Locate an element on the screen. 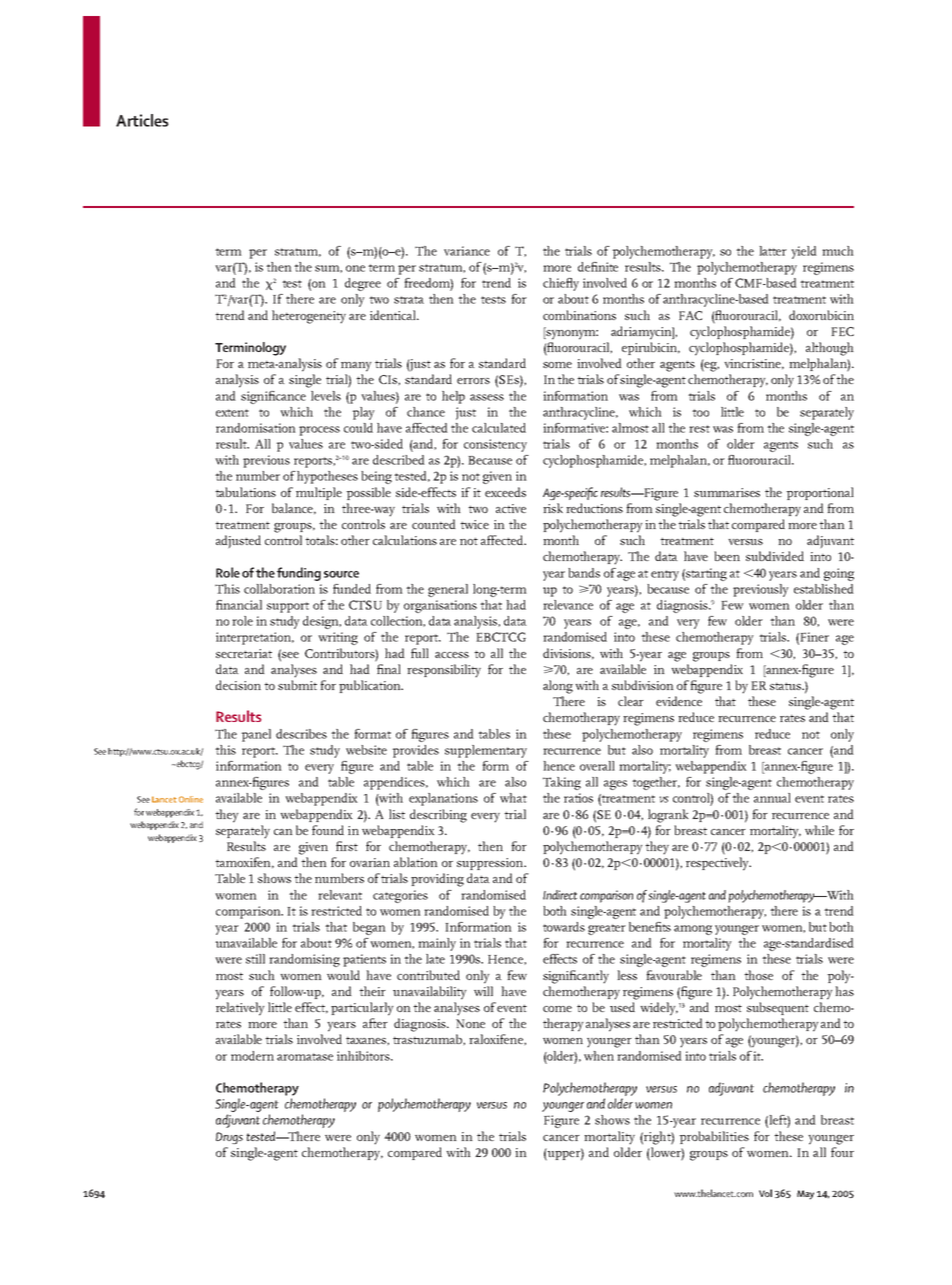 The width and height of the screenshot is (952, 1285). access is located at coordinates (452, 655).
